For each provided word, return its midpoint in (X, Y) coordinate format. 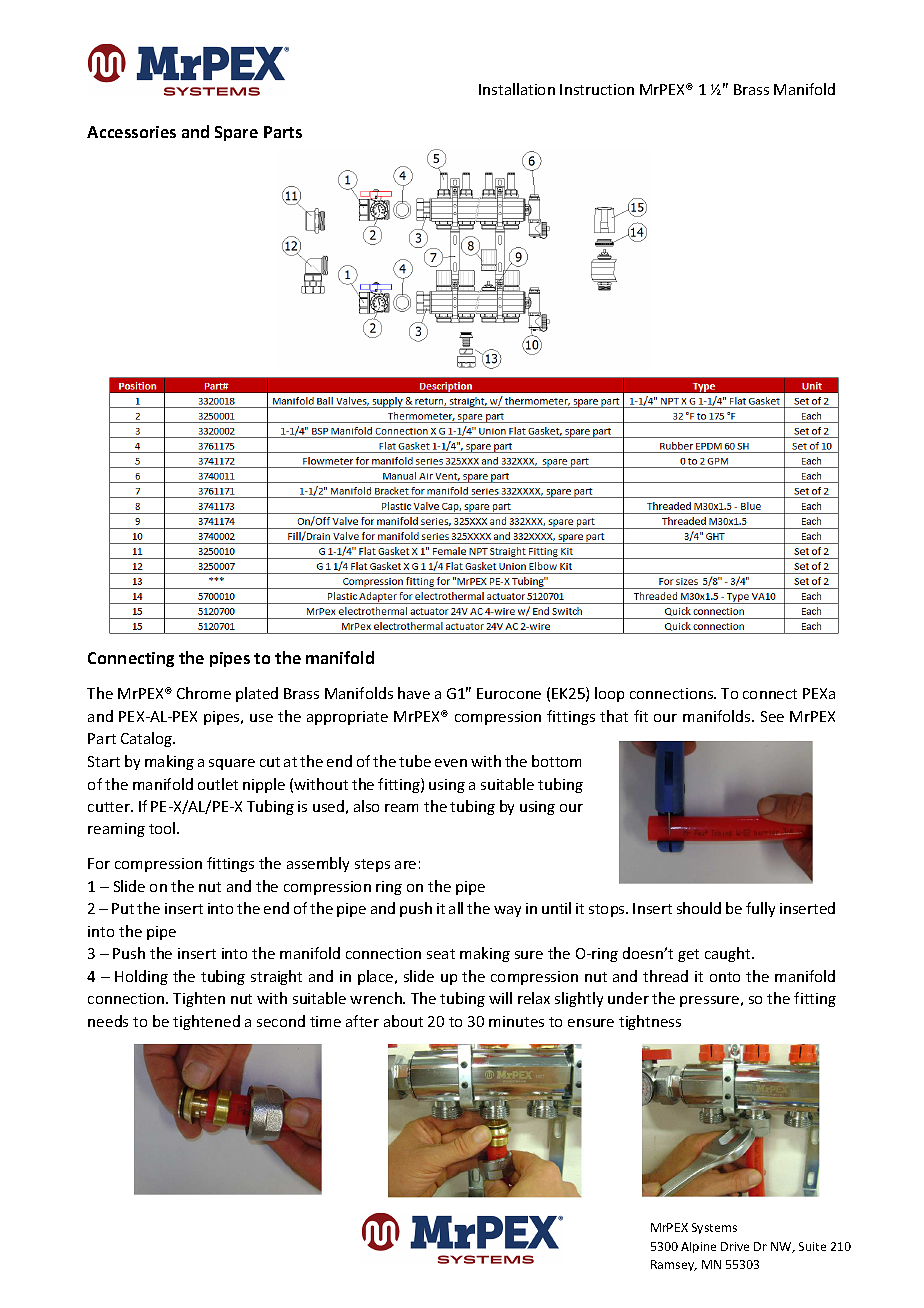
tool (163, 828)
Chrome (204, 693)
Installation (517, 89)
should (699, 908)
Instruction (597, 89)
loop (609, 694)
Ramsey (674, 1265)
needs (108, 1021)
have (414, 693)
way (507, 911)
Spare (236, 133)
